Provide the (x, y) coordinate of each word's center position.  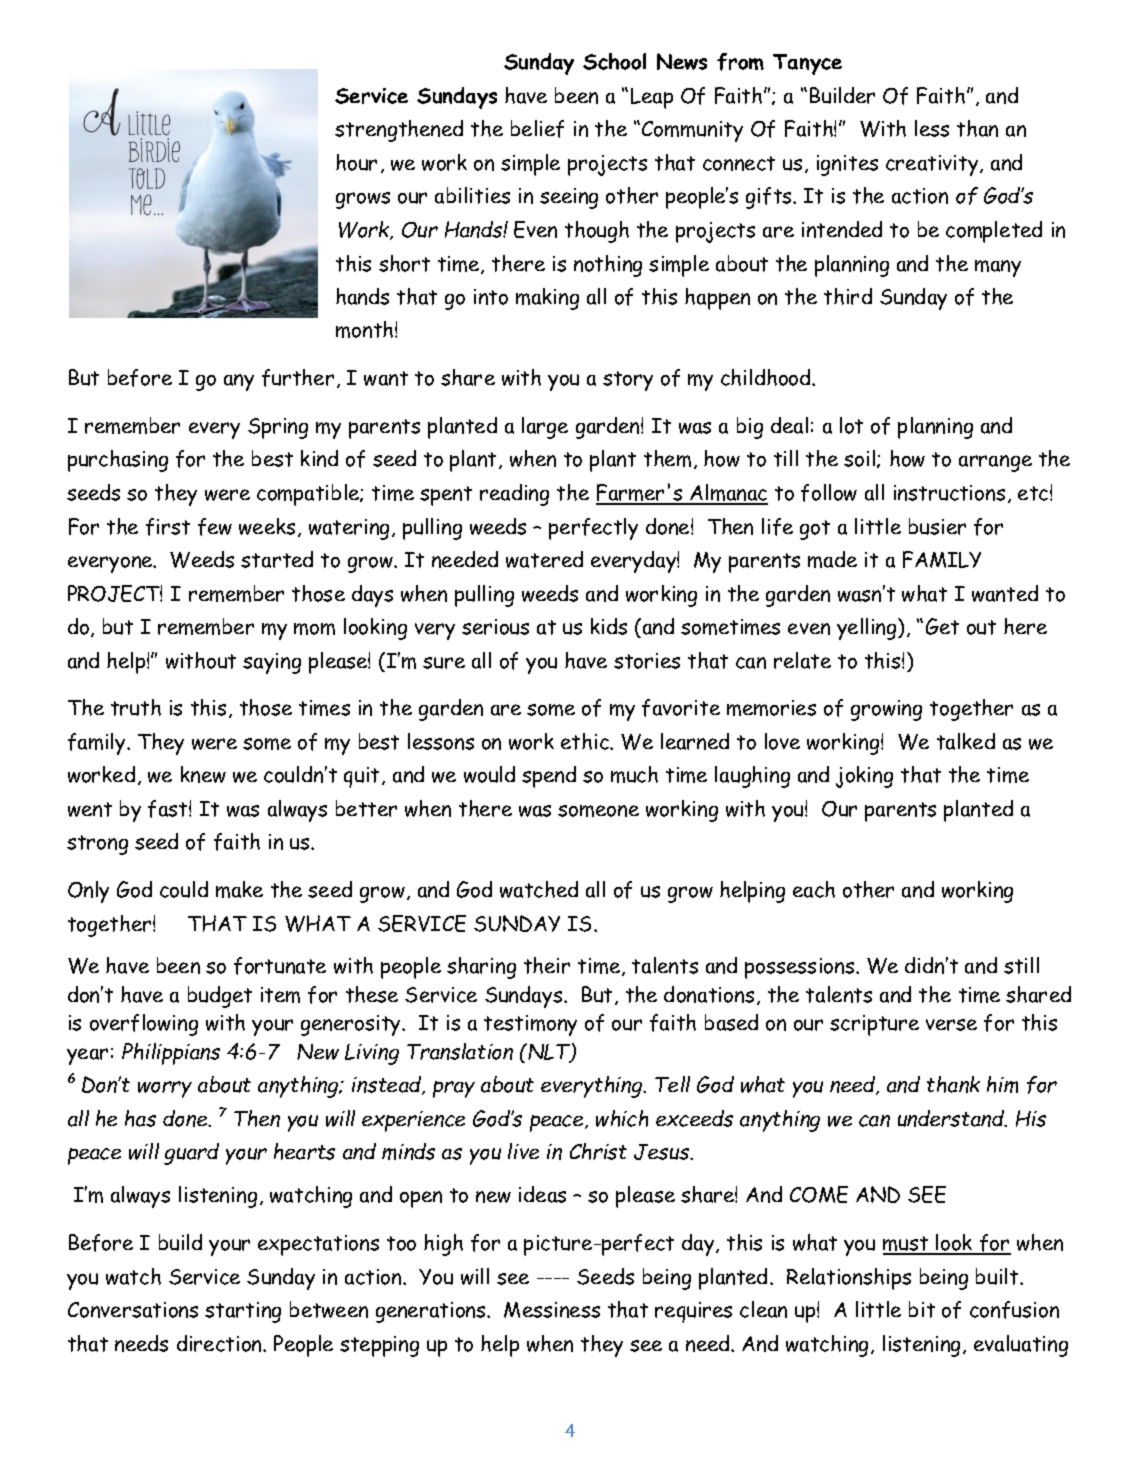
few (215, 527)
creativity (933, 165)
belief (537, 129)
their (547, 965)
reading (514, 495)
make (239, 889)
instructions (949, 493)
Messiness (552, 1310)
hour (356, 162)
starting (243, 1312)
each (814, 889)
